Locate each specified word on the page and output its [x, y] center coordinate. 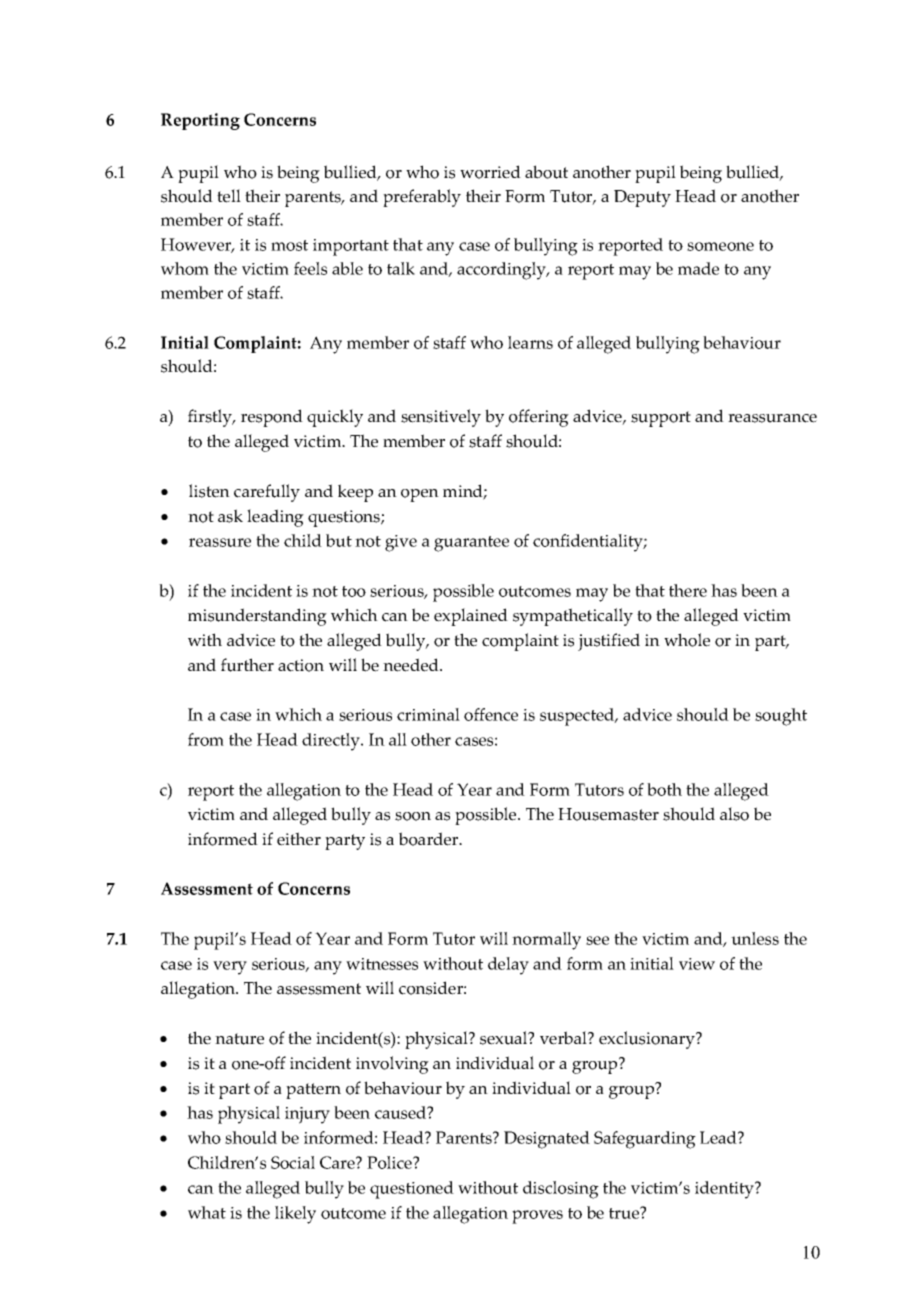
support [661, 419]
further [247, 665]
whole [687, 640]
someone [720, 246]
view [697, 964]
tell [229, 196]
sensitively [441, 418]
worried [490, 172]
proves [537, 1217]
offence [491, 714]
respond [272, 418]
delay [508, 966]
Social [293, 1162]
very [230, 968]
